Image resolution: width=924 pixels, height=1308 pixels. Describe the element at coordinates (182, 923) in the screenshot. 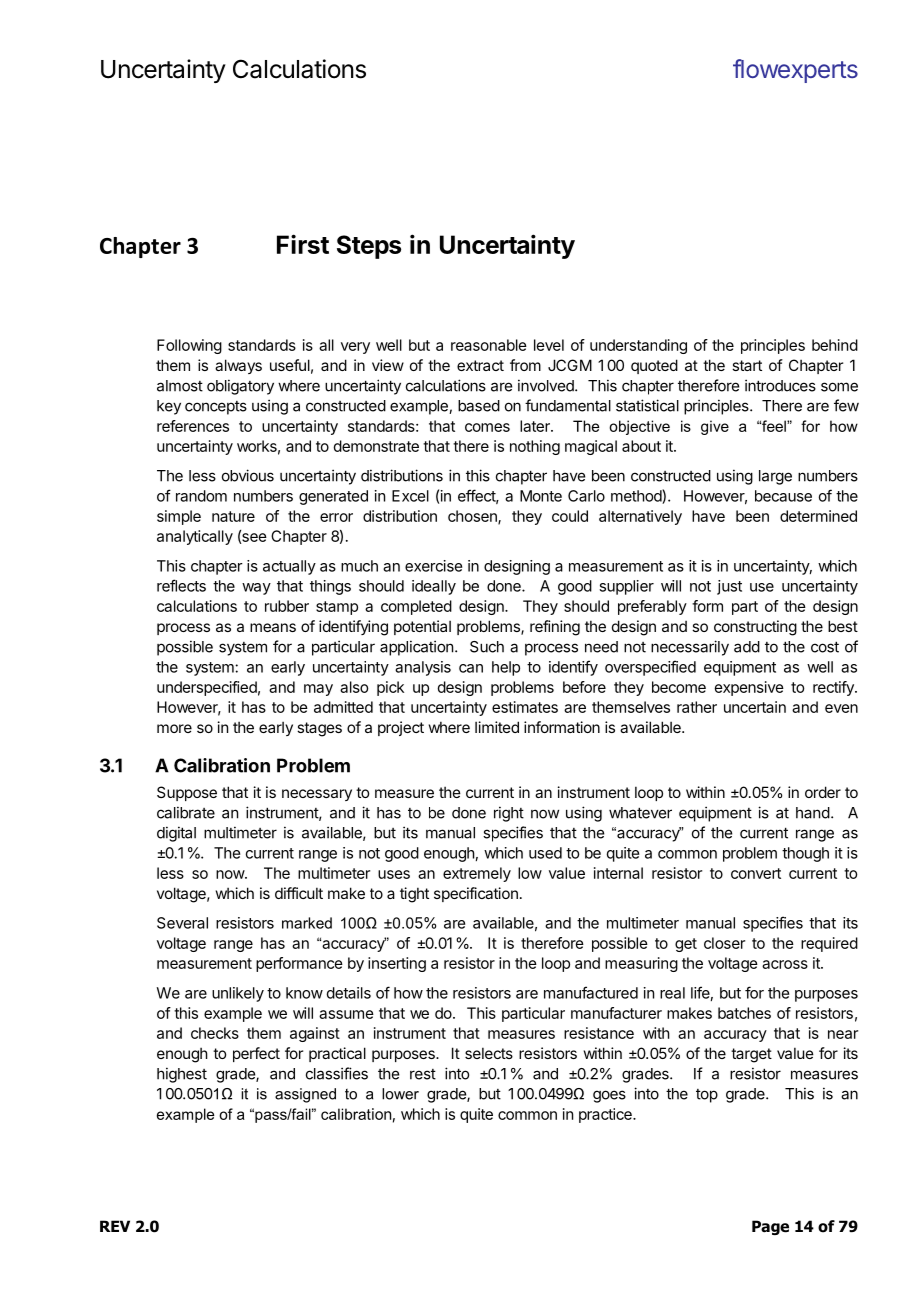

I see `Several` at that location.
